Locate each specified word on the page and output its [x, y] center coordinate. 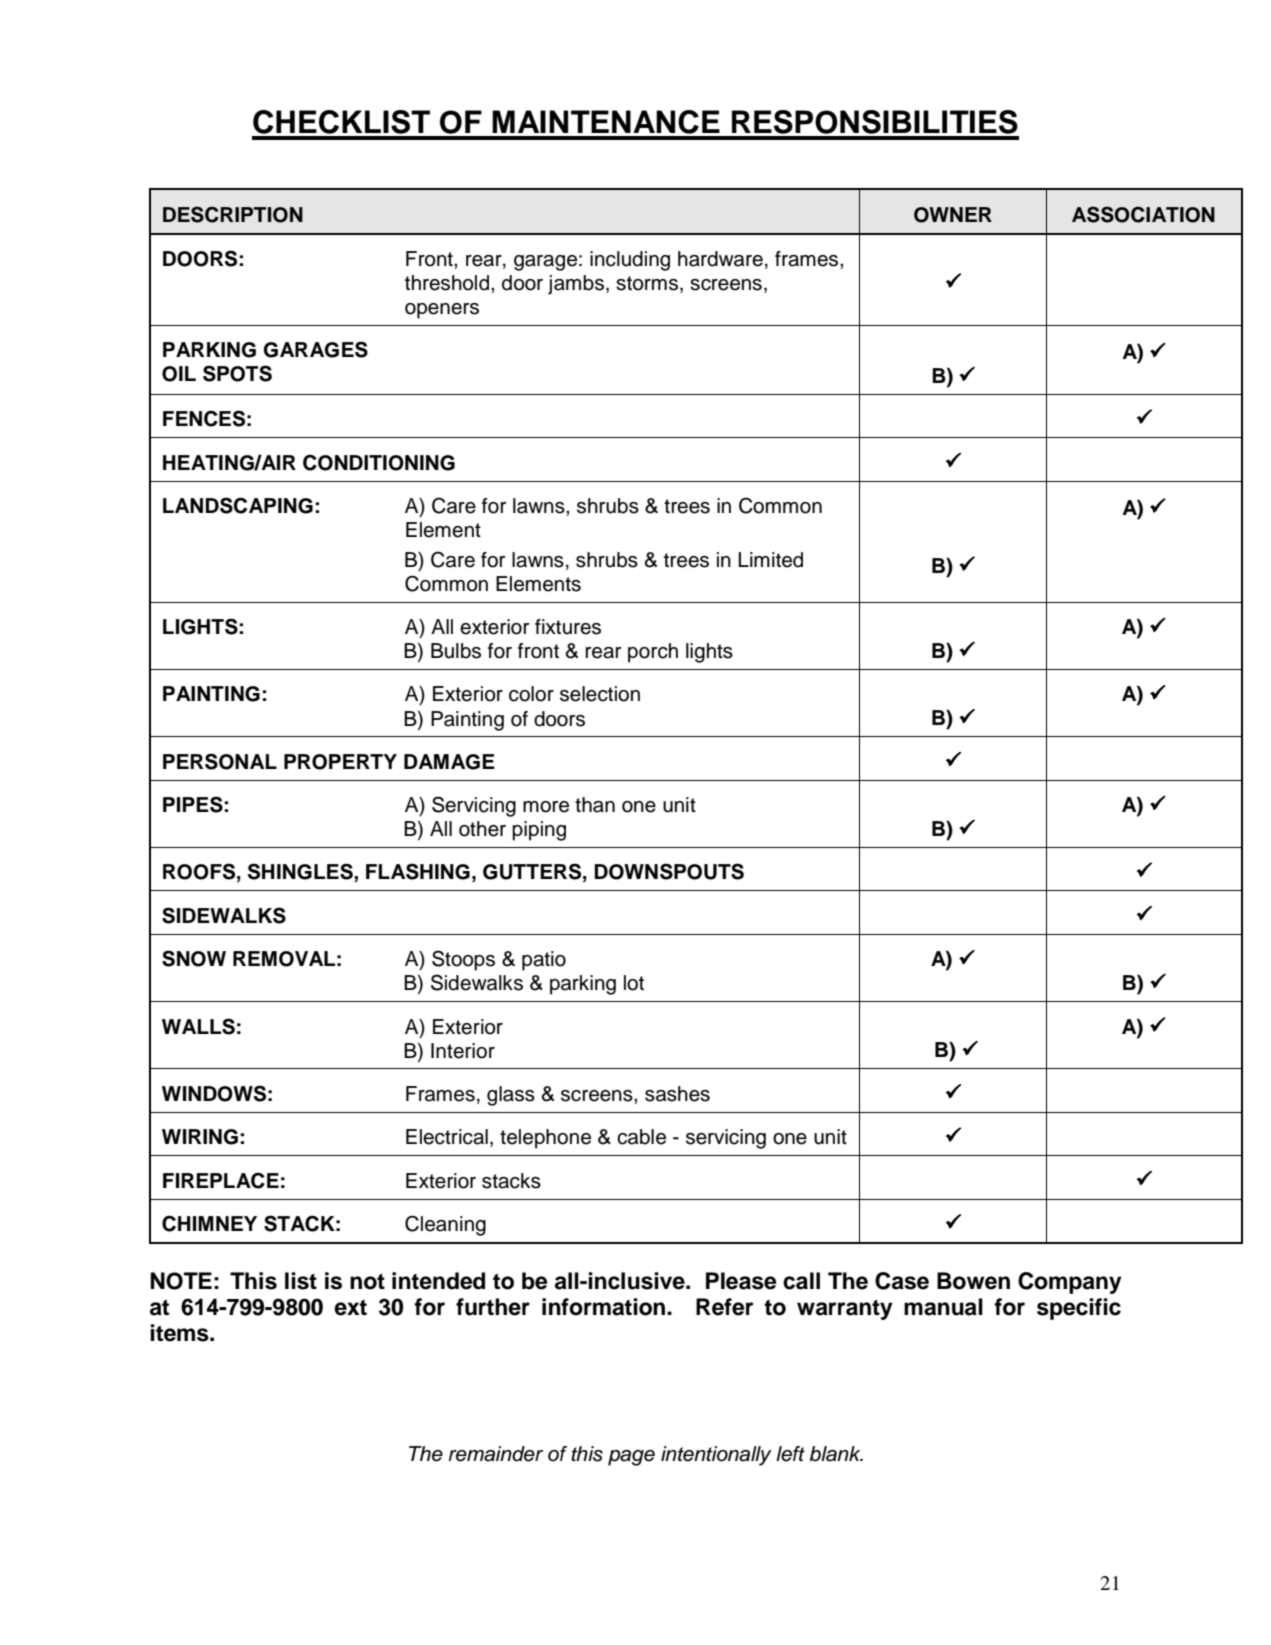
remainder [496, 1454]
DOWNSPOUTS [669, 871]
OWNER [953, 215]
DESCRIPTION [233, 214]
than [595, 805]
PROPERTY [340, 762]
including [630, 261]
